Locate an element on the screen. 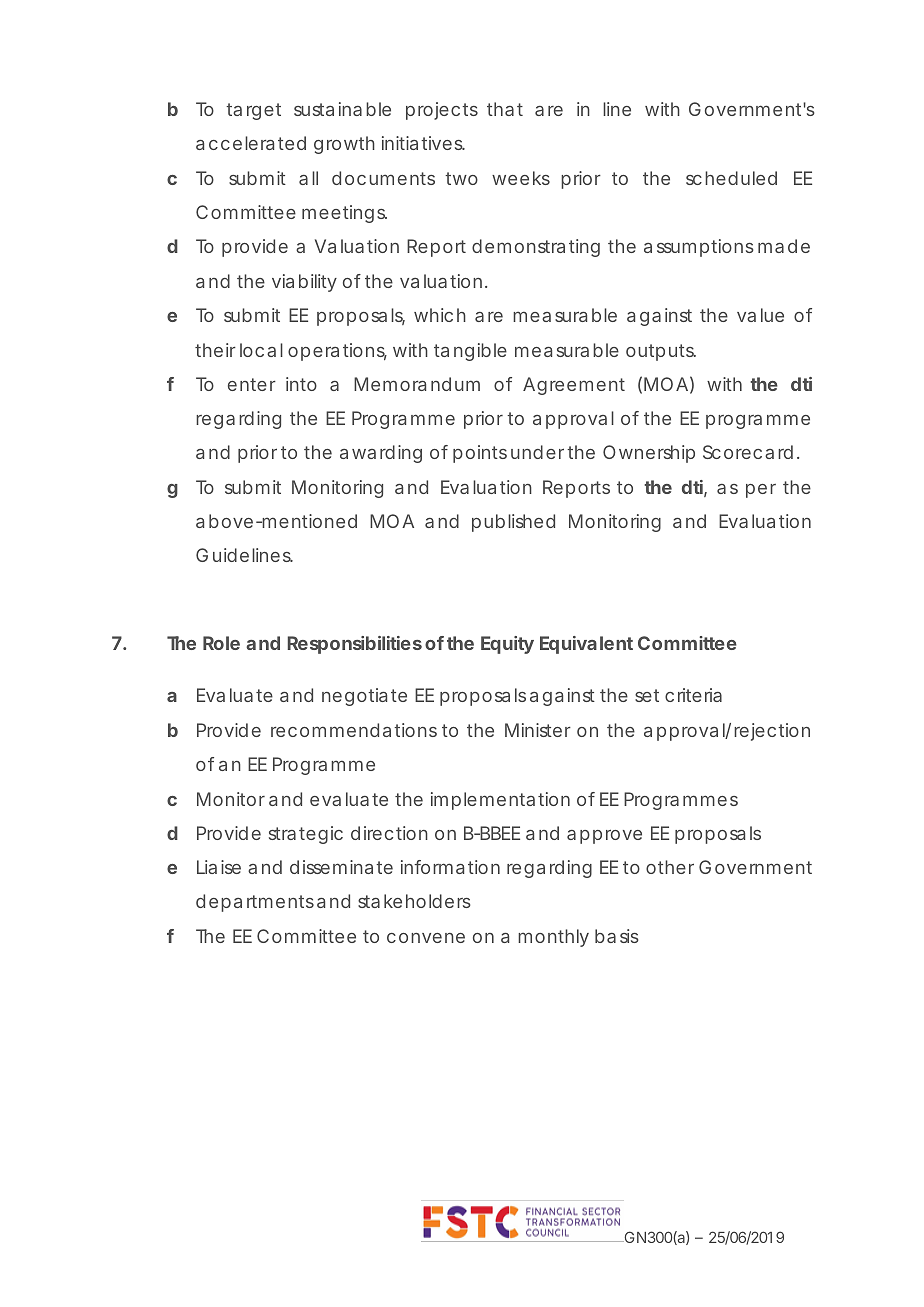 The width and height of the screenshot is (924, 1307). scheduled is located at coordinates (731, 178).
